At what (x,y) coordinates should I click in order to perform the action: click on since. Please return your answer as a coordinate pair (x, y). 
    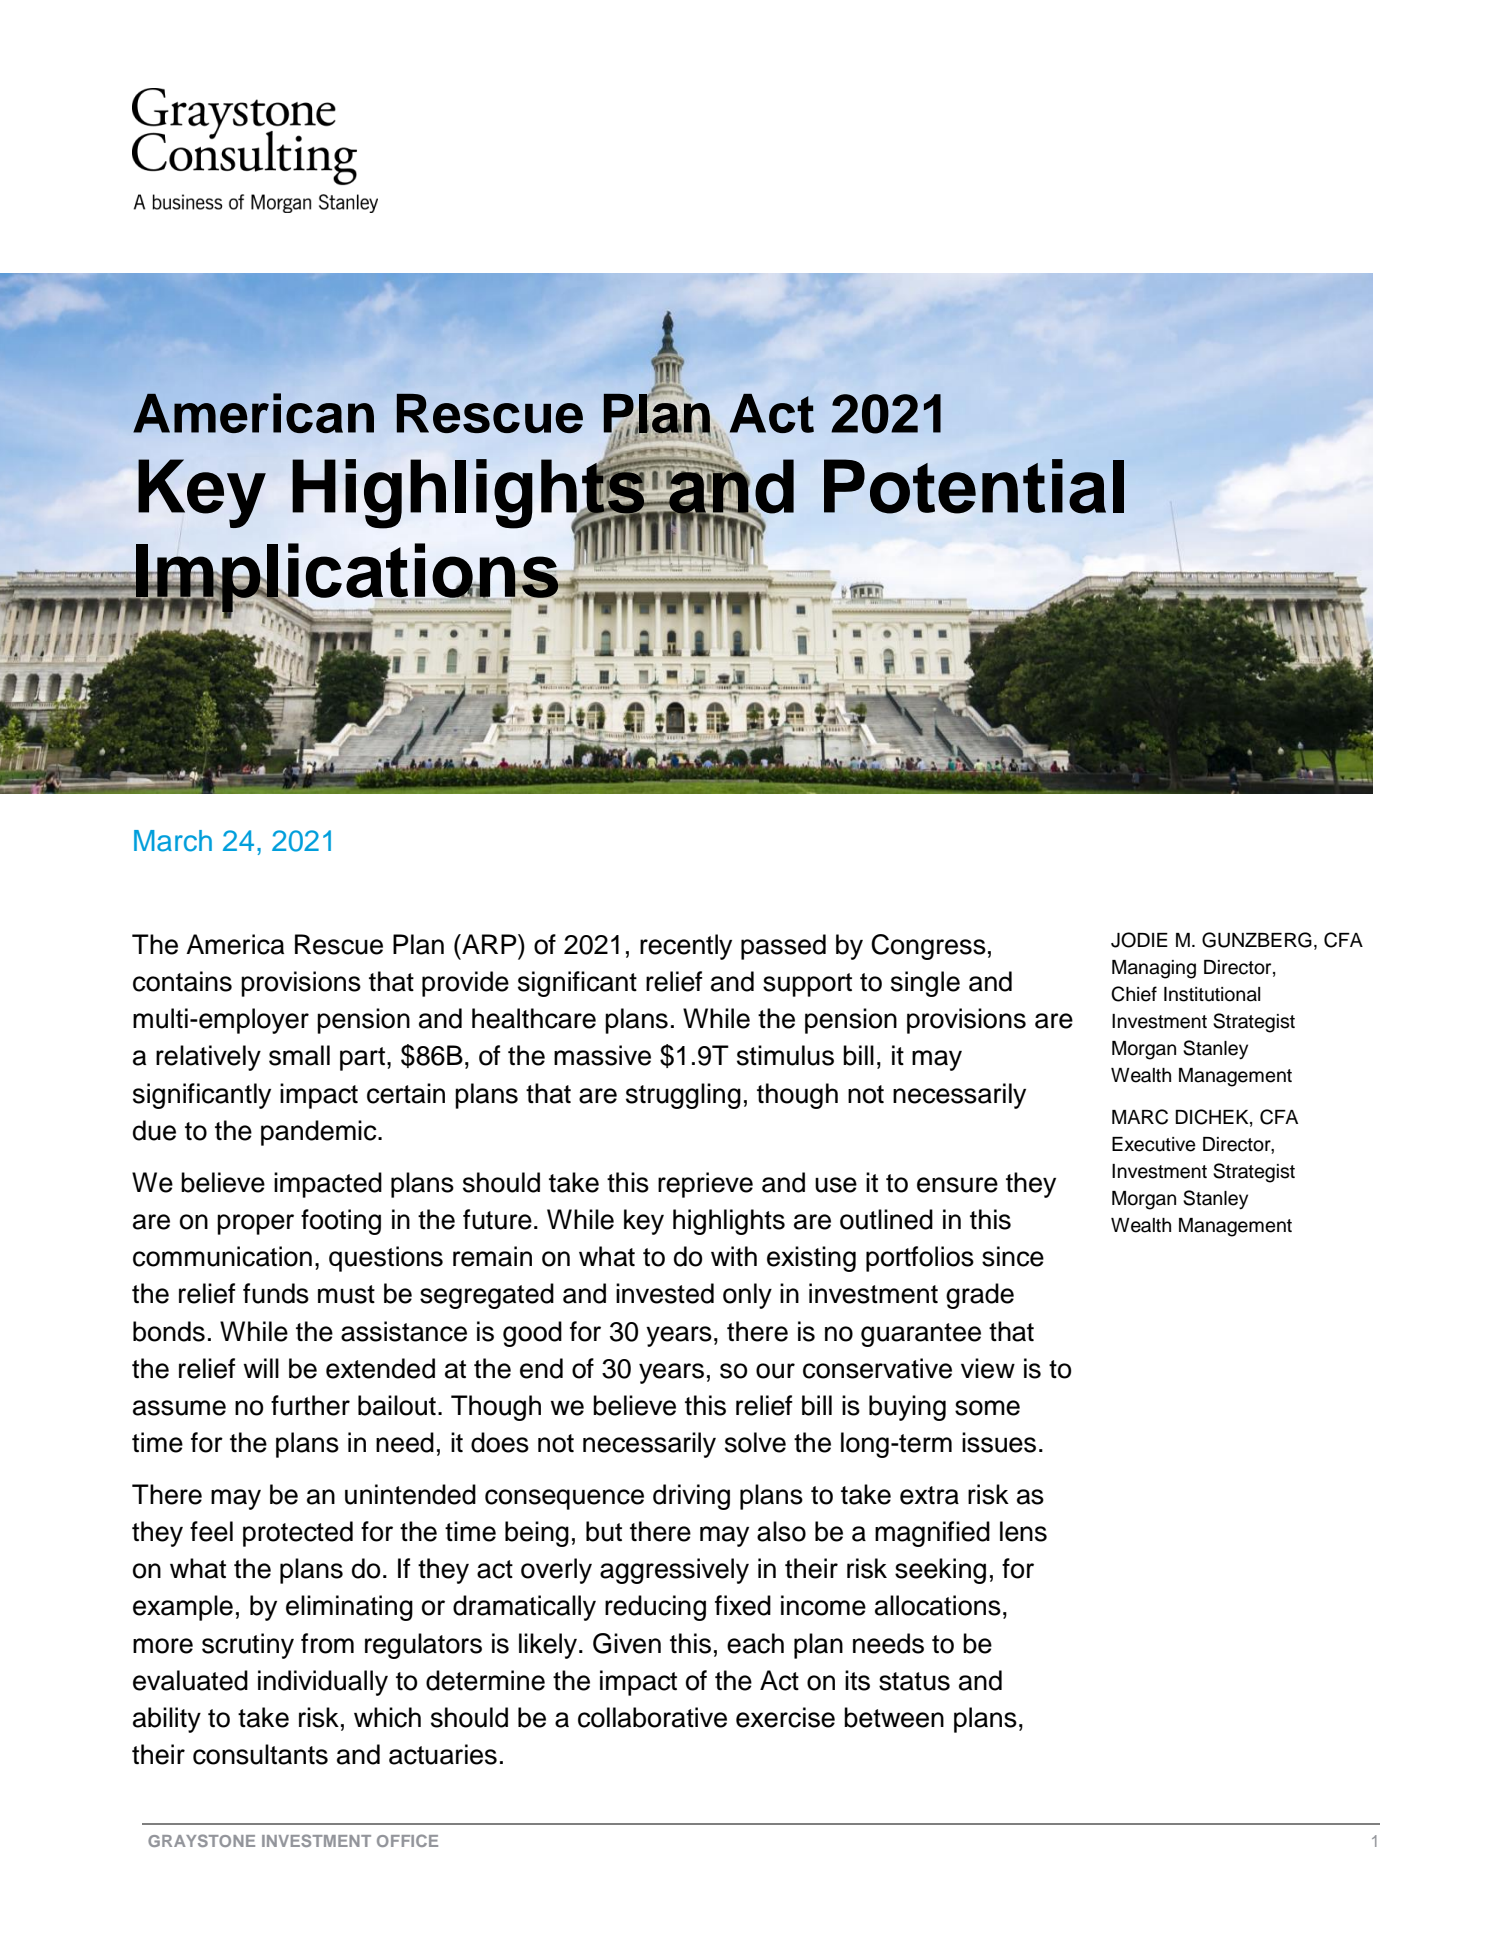
    Looking at the image, I should click on (1013, 1256).
